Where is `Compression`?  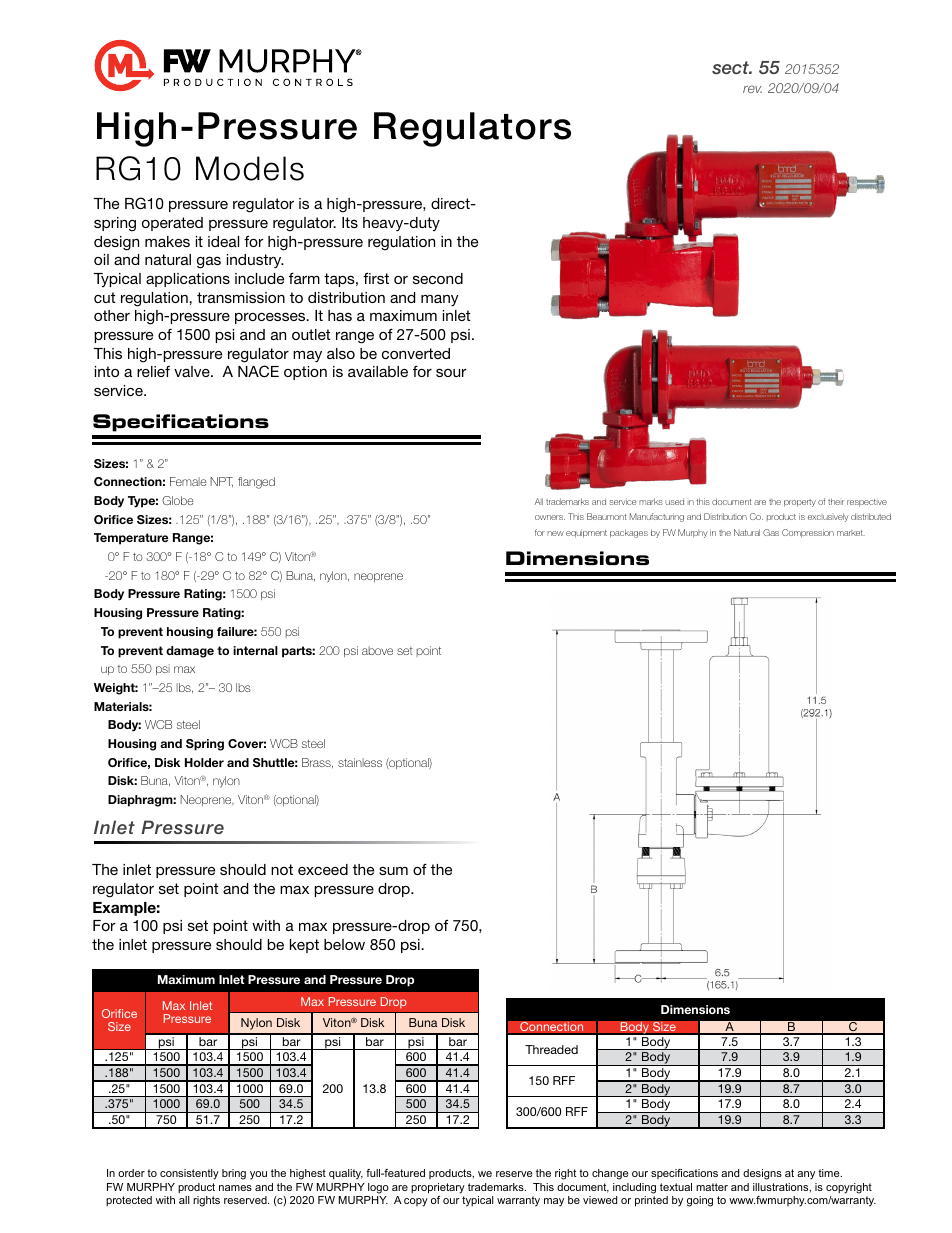
Compression is located at coordinates (808, 533).
